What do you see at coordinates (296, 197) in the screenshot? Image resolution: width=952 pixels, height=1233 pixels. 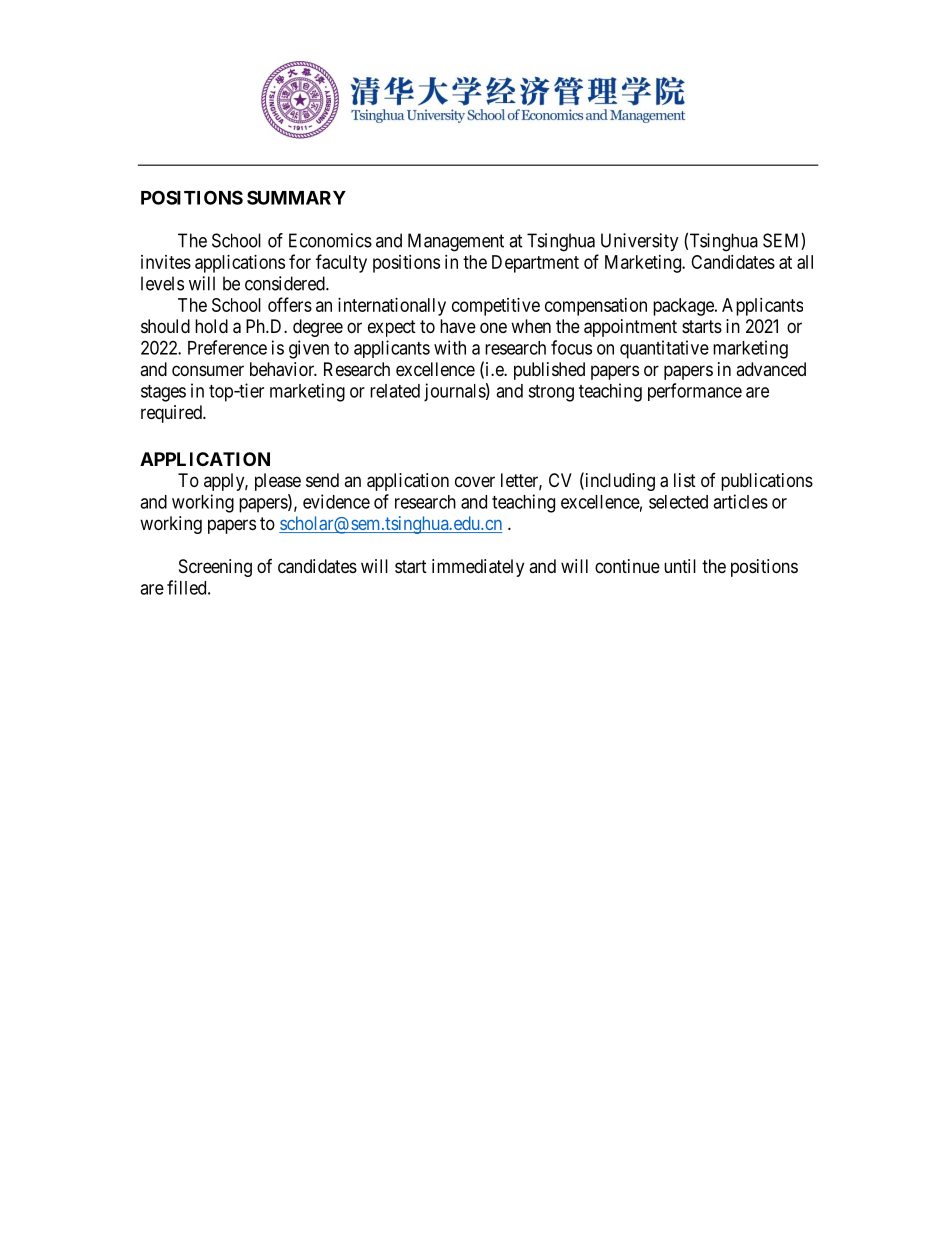 I see `SUMMARY` at bounding box center [296, 197].
